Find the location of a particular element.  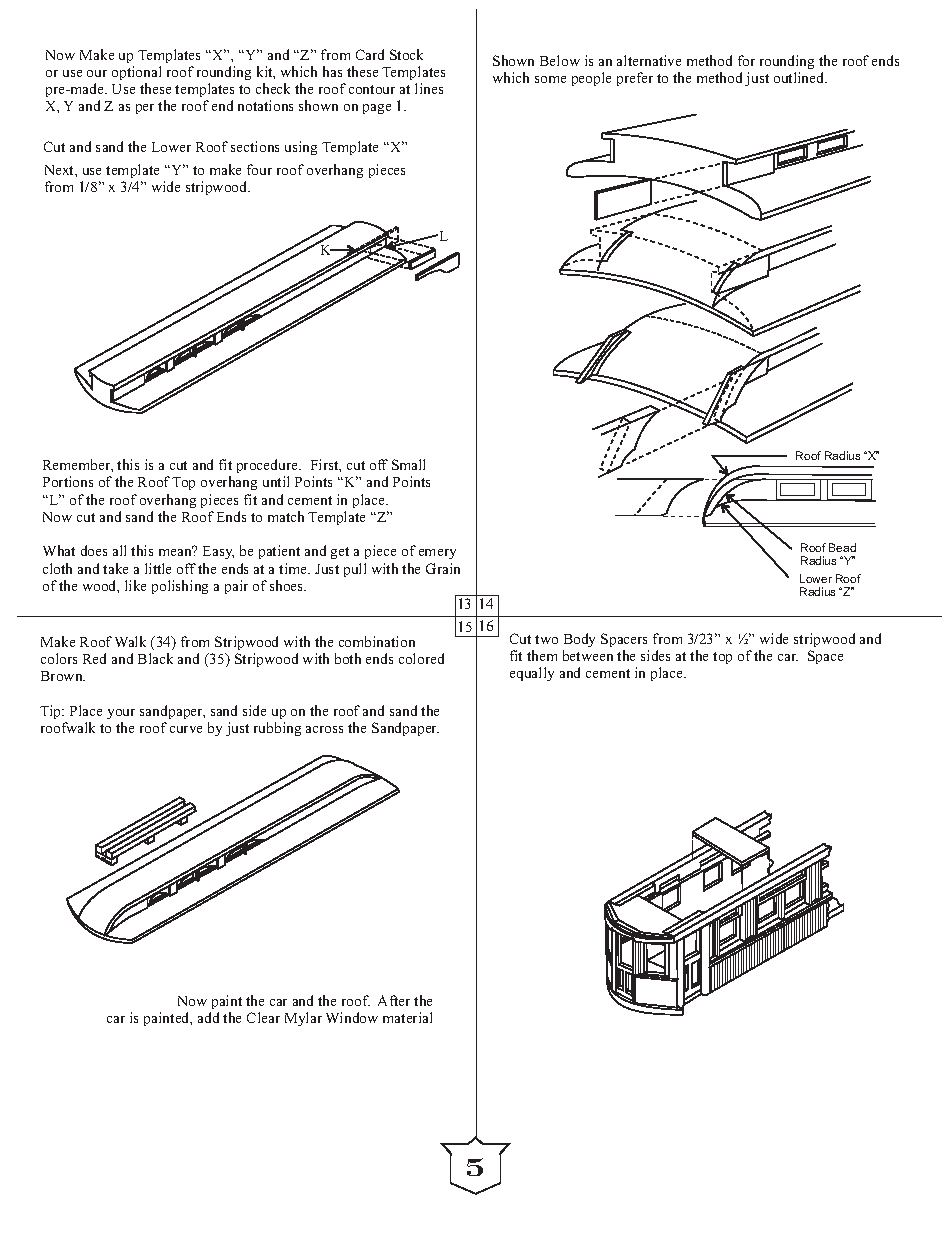

emery is located at coordinates (437, 554).
